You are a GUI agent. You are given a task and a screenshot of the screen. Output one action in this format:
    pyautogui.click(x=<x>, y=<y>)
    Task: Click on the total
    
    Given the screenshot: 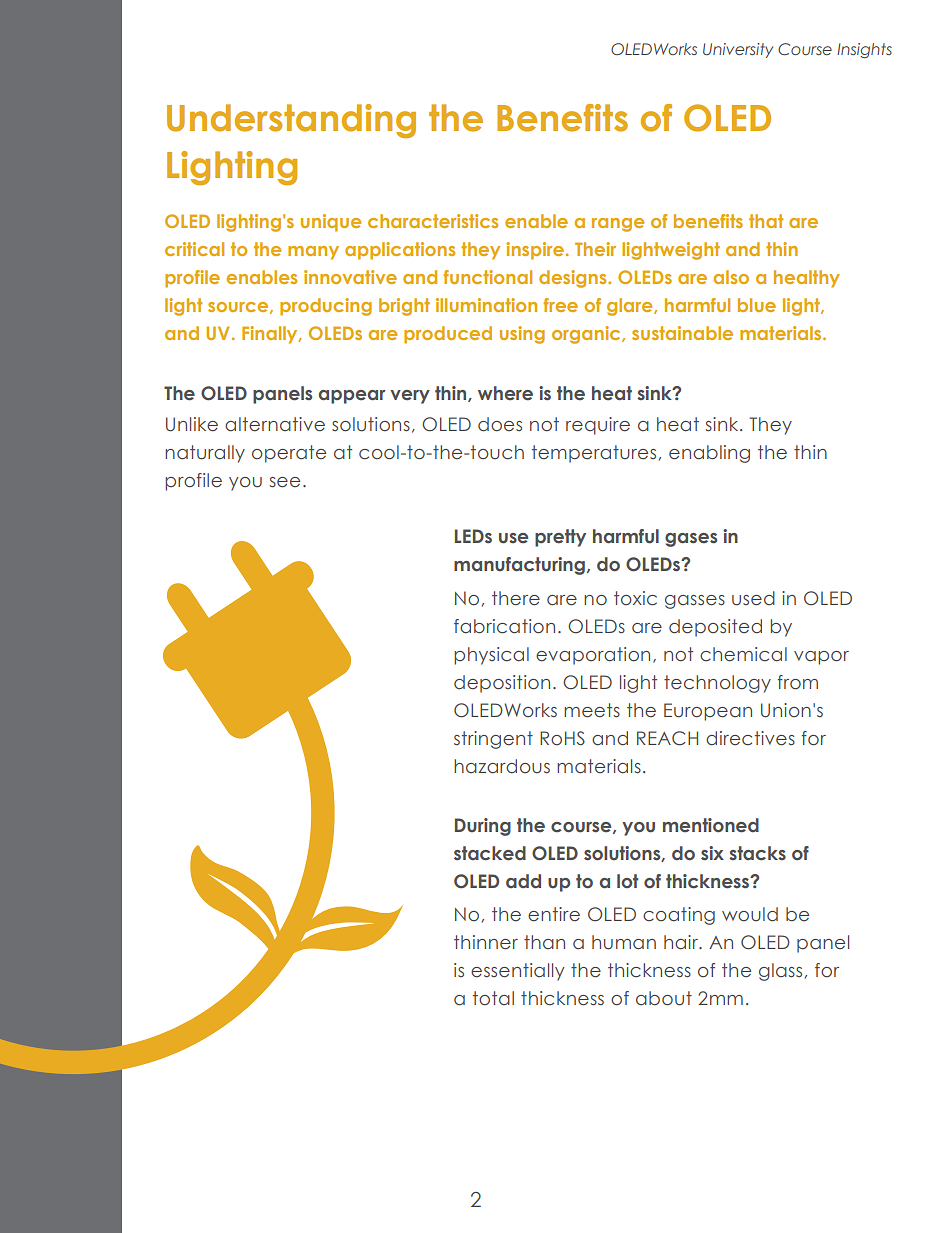 What is the action you would take?
    pyautogui.click(x=493, y=998)
